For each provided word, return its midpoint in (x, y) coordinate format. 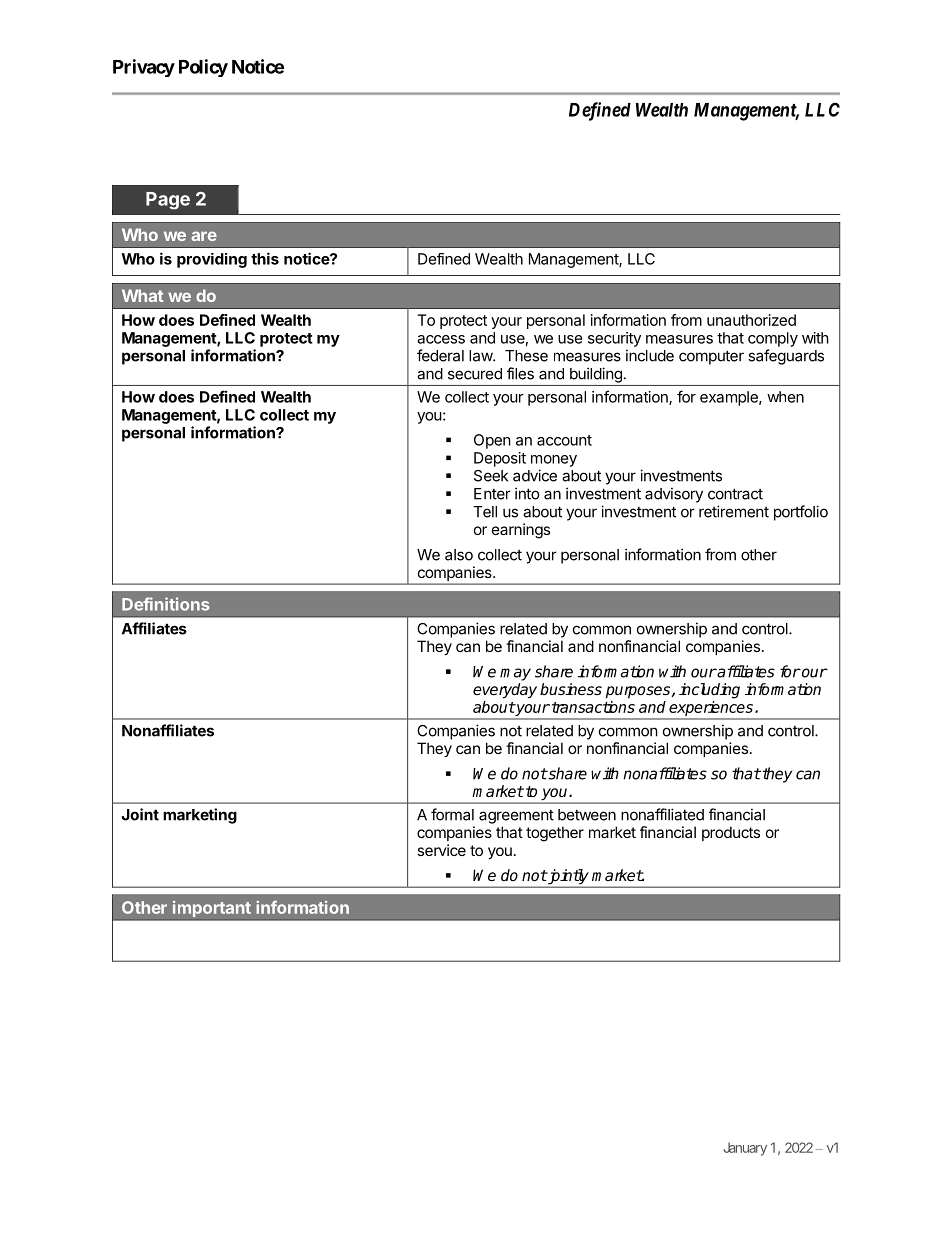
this (265, 258)
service (441, 850)
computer (711, 357)
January (745, 1149)
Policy (203, 68)
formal (452, 814)
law (481, 356)
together (555, 834)
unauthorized (751, 320)
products (731, 833)
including (709, 691)
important (212, 909)
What (142, 295)
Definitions (166, 604)
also (459, 555)
